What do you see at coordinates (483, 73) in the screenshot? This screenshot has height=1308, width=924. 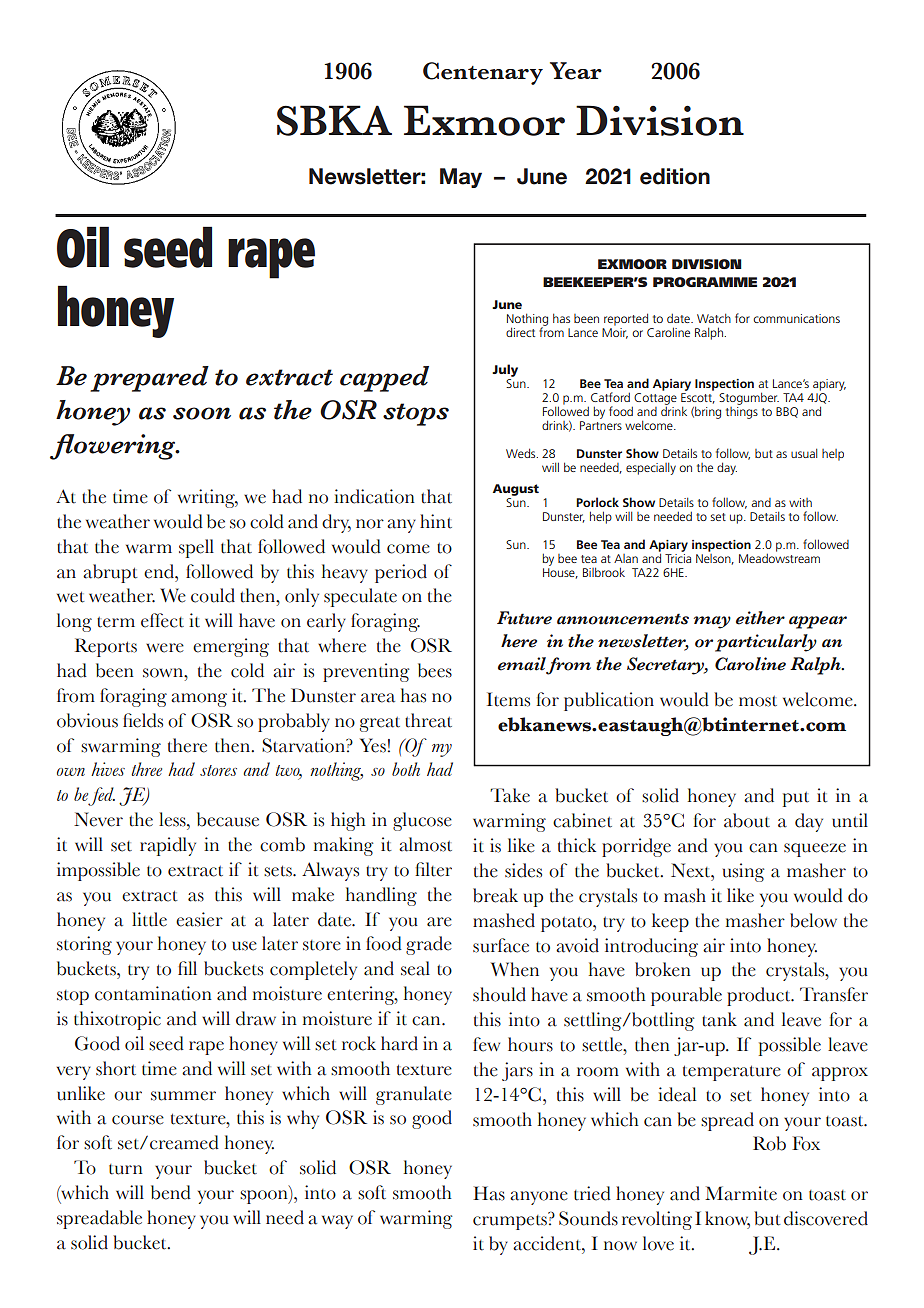 I see `Centenary` at bounding box center [483, 73].
